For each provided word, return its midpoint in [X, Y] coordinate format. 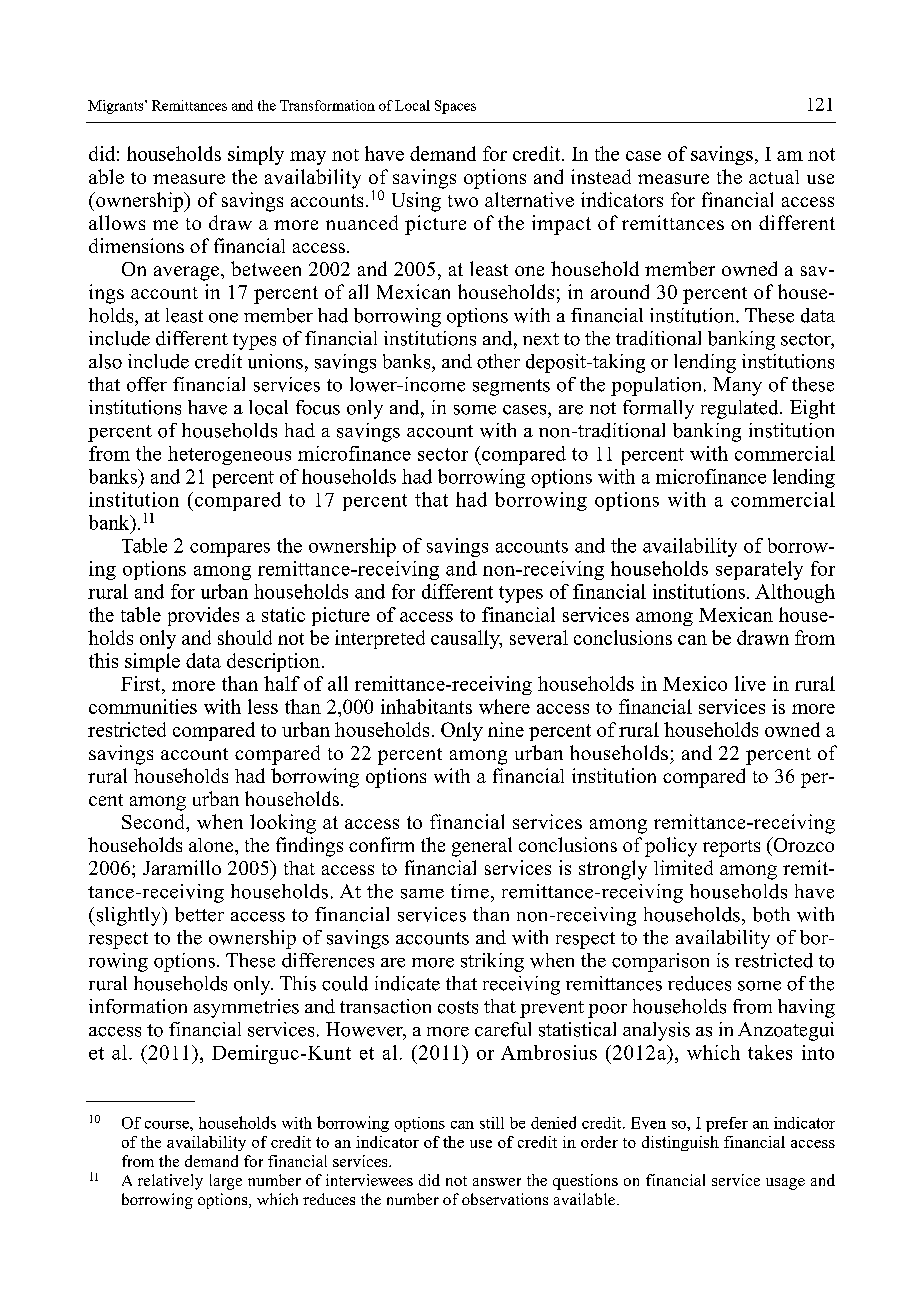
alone [212, 845]
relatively [170, 1182]
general [482, 847]
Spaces [455, 107]
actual [774, 177]
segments [511, 387]
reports [731, 848]
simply [256, 155]
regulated [741, 409]
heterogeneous [229, 455]
